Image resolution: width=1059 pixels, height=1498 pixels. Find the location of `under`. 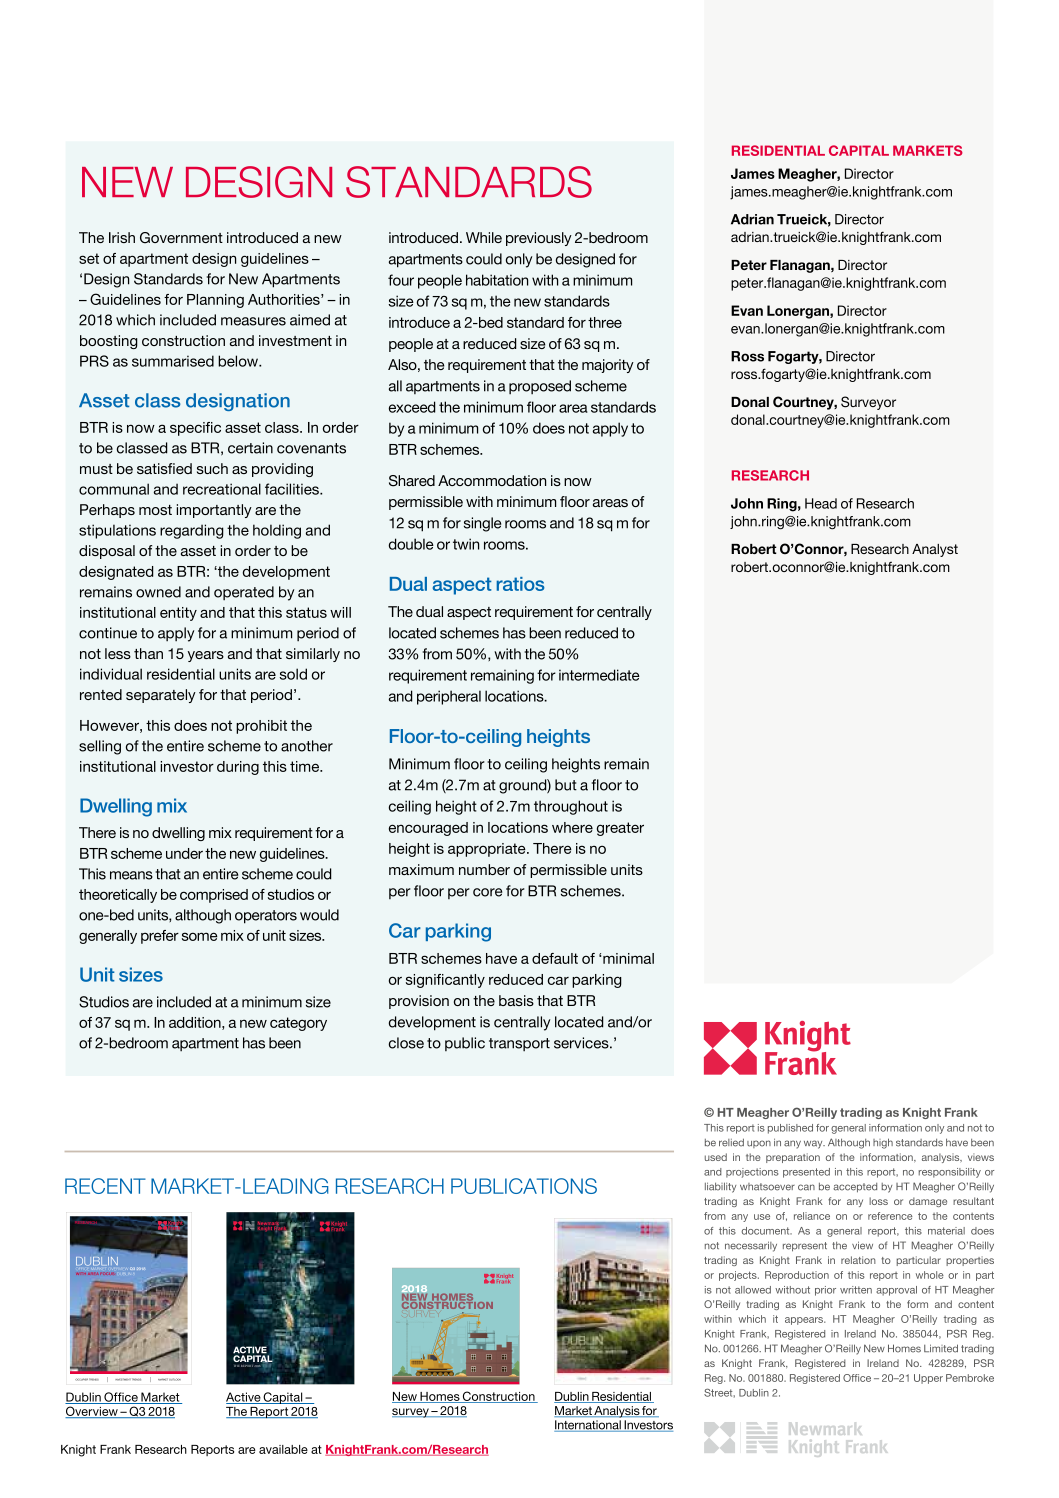

under is located at coordinates (184, 853).
